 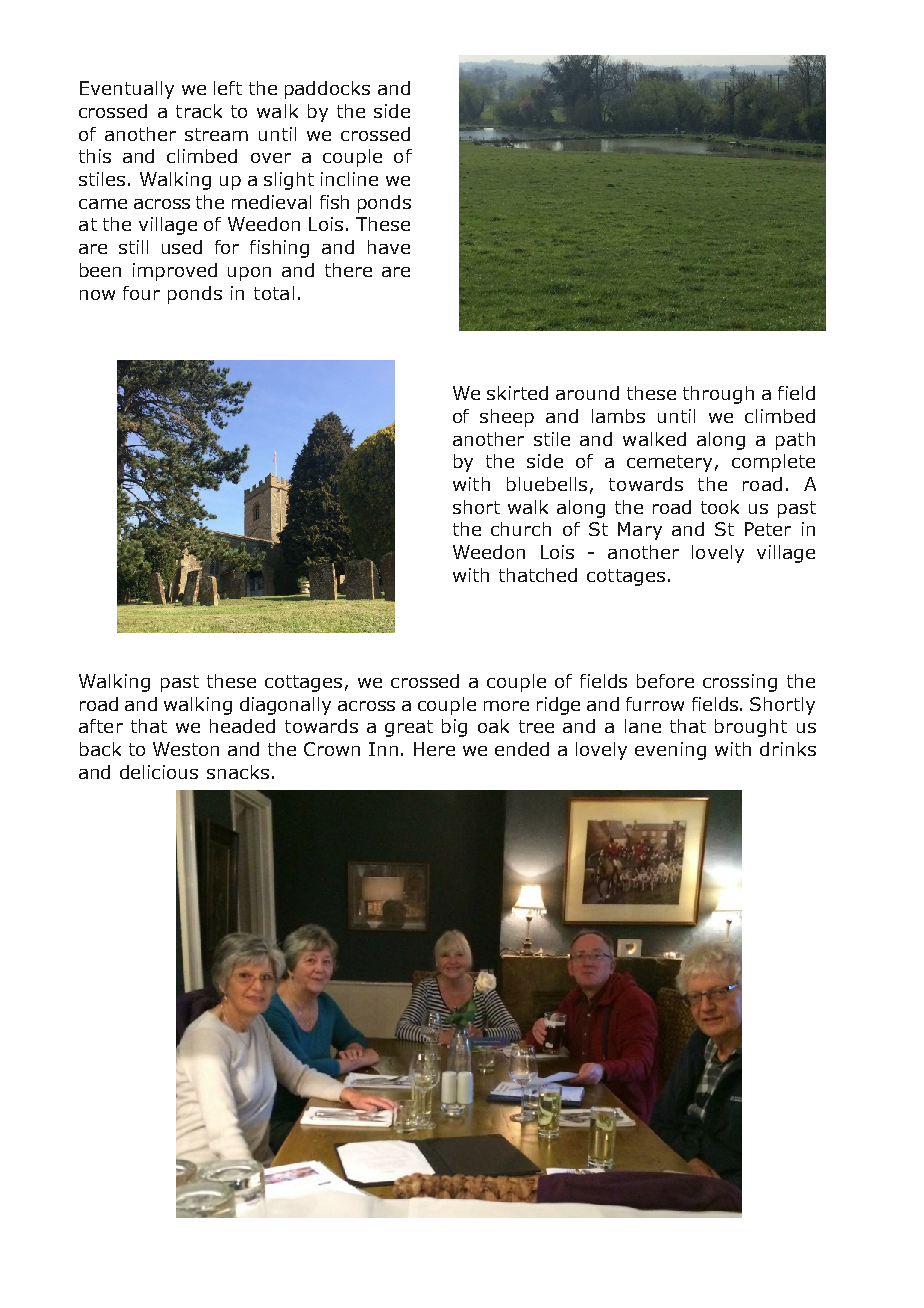 What do you see at coordinates (349, 179) in the screenshot?
I see `incline` at bounding box center [349, 179].
